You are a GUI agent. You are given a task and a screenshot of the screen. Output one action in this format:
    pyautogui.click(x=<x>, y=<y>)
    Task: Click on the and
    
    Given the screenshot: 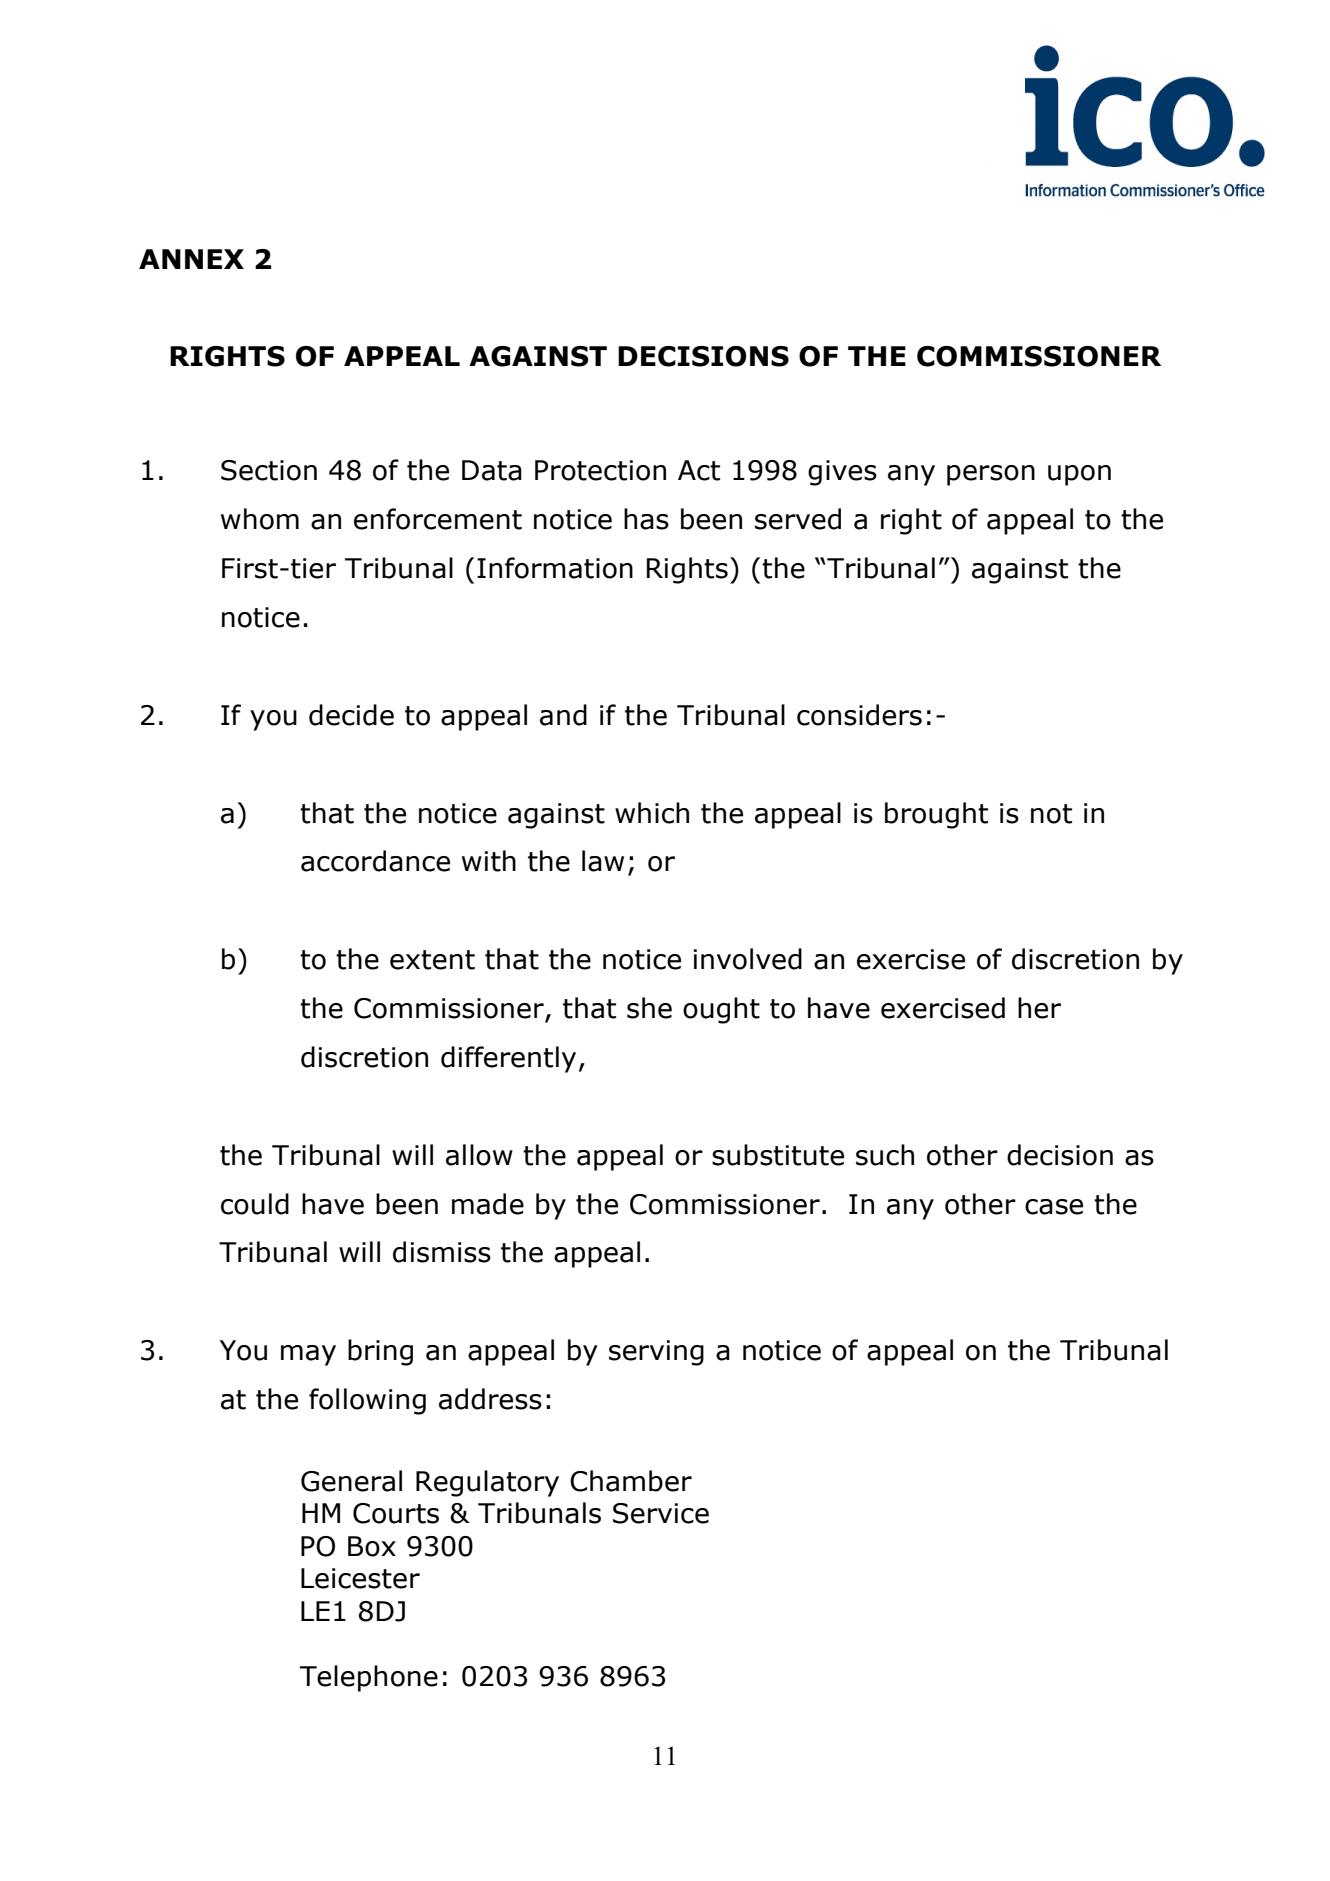 What is the action you would take?
    pyautogui.click(x=563, y=715)
